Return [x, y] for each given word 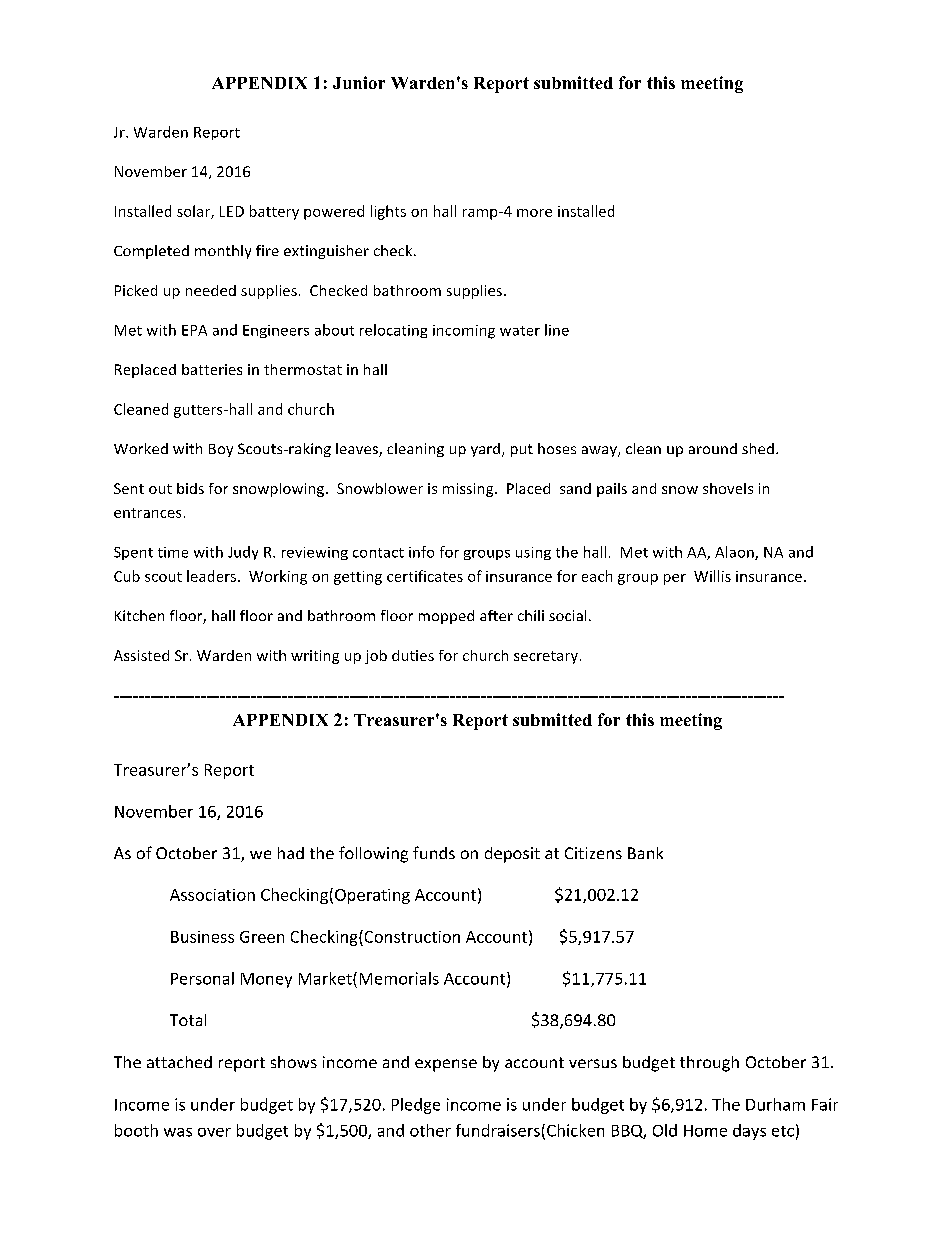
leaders [211, 576]
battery [274, 212]
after [496, 615]
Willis [712, 576]
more [534, 213]
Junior [359, 82]
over [214, 1132]
